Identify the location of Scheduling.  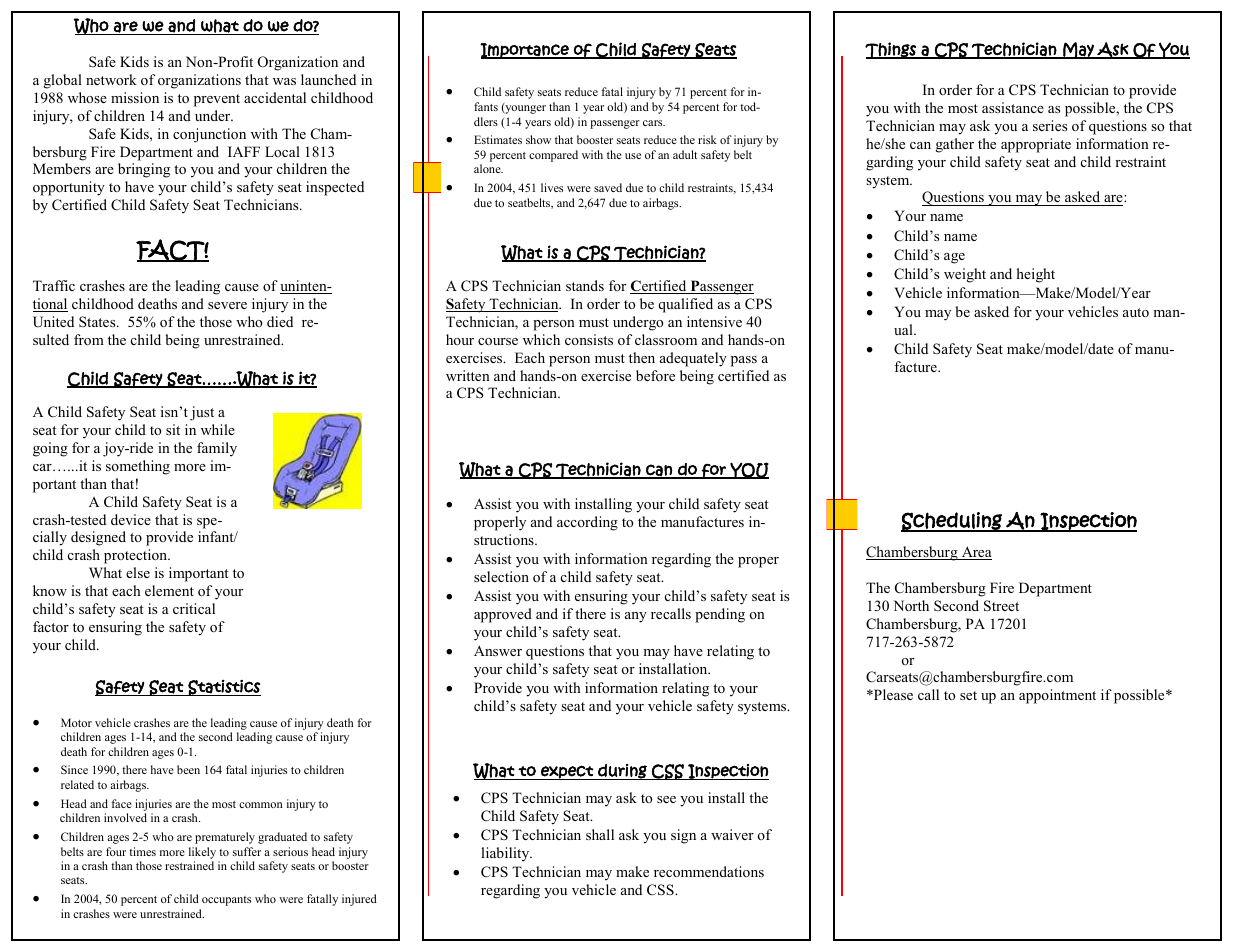
(952, 522).
